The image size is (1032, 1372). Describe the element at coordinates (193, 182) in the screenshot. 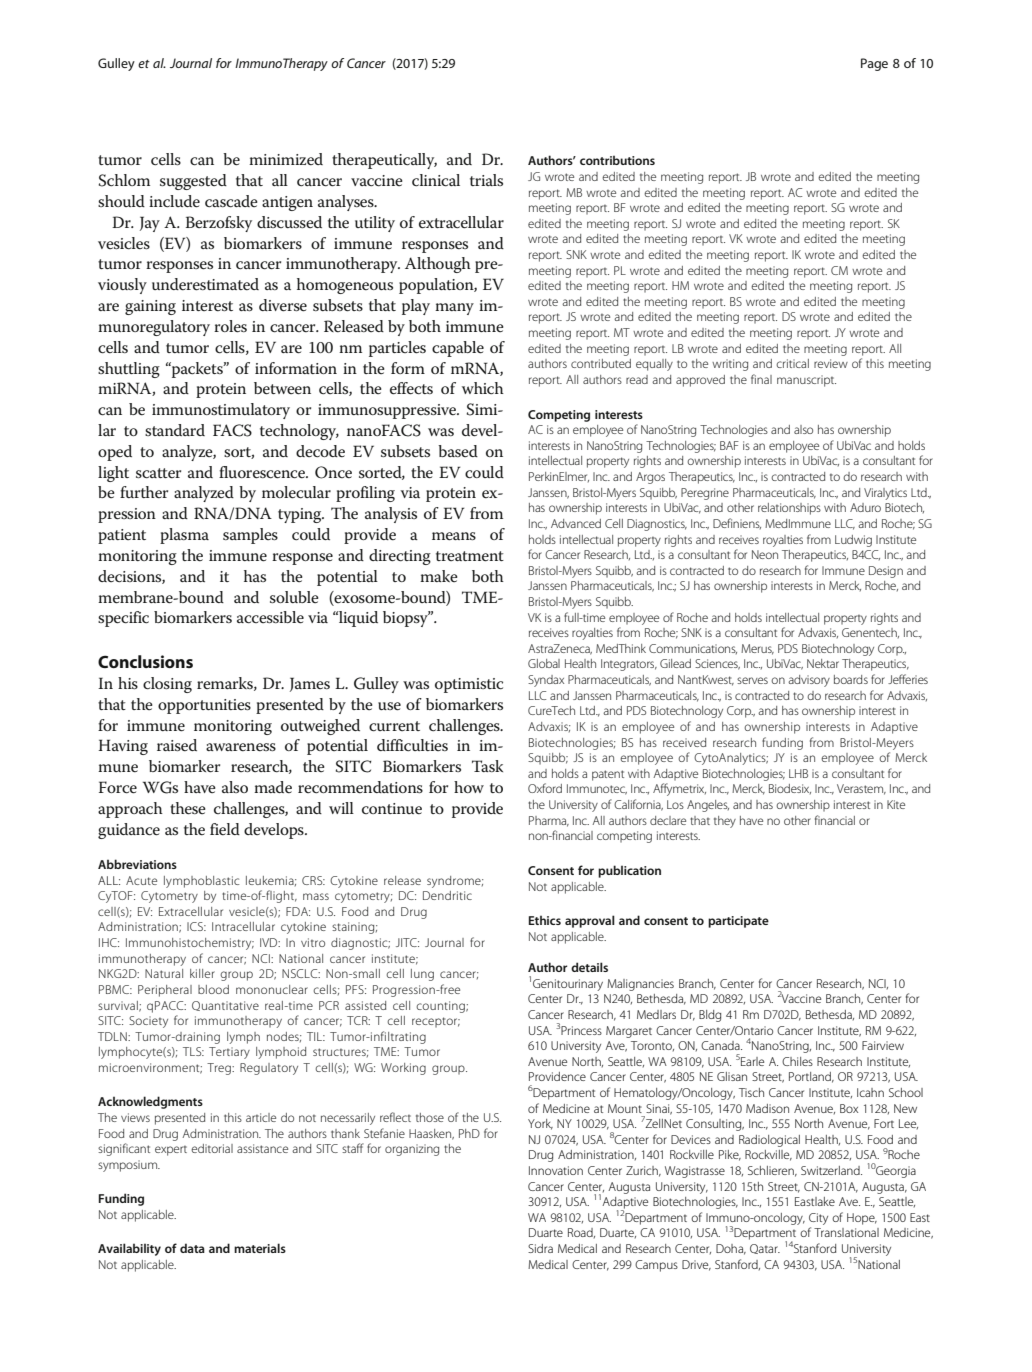

I see `suggested` at that location.
